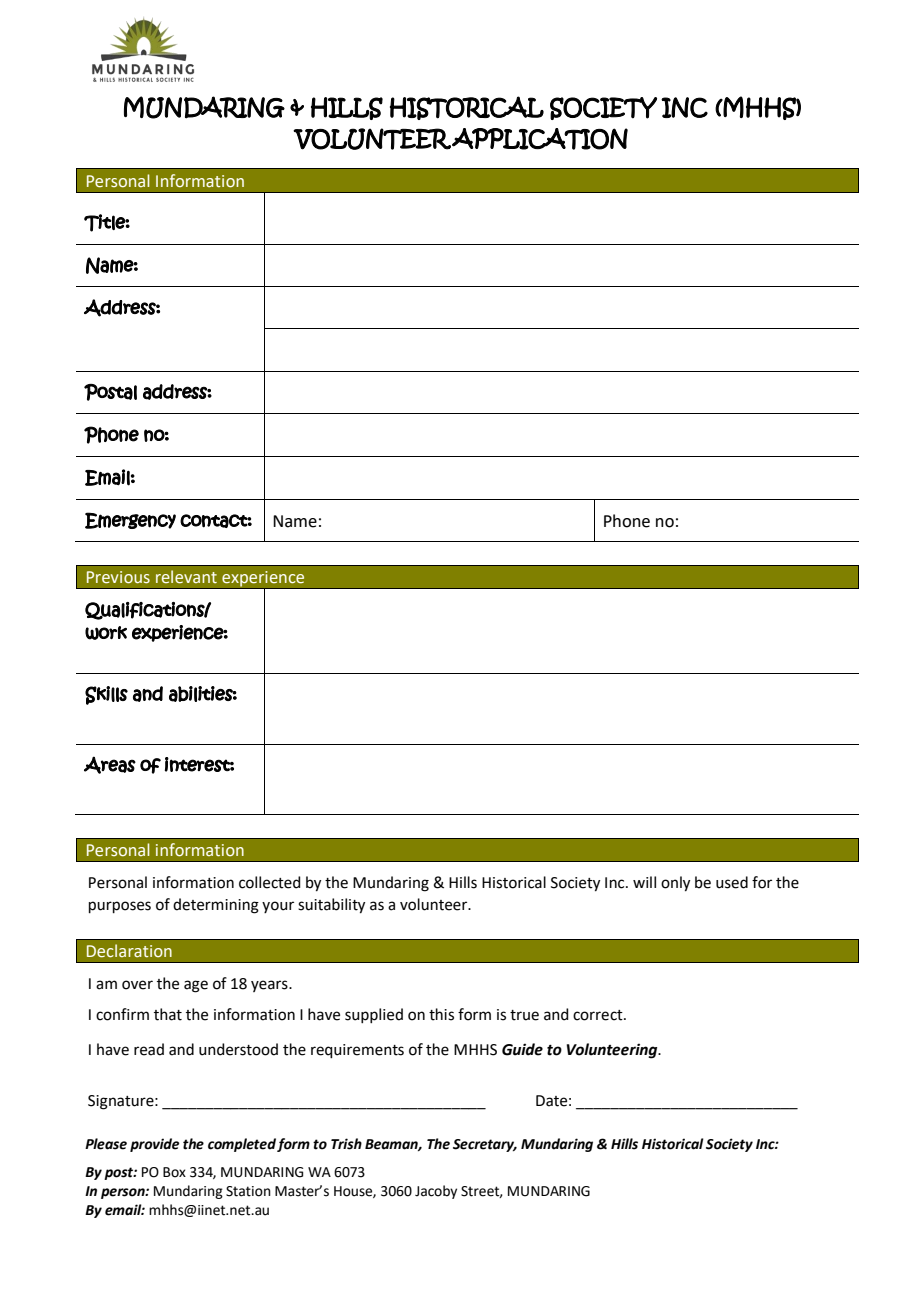 The width and height of the screenshot is (924, 1308). Describe the element at coordinates (644, 882) in the screenshot. I see `will` at that location.
